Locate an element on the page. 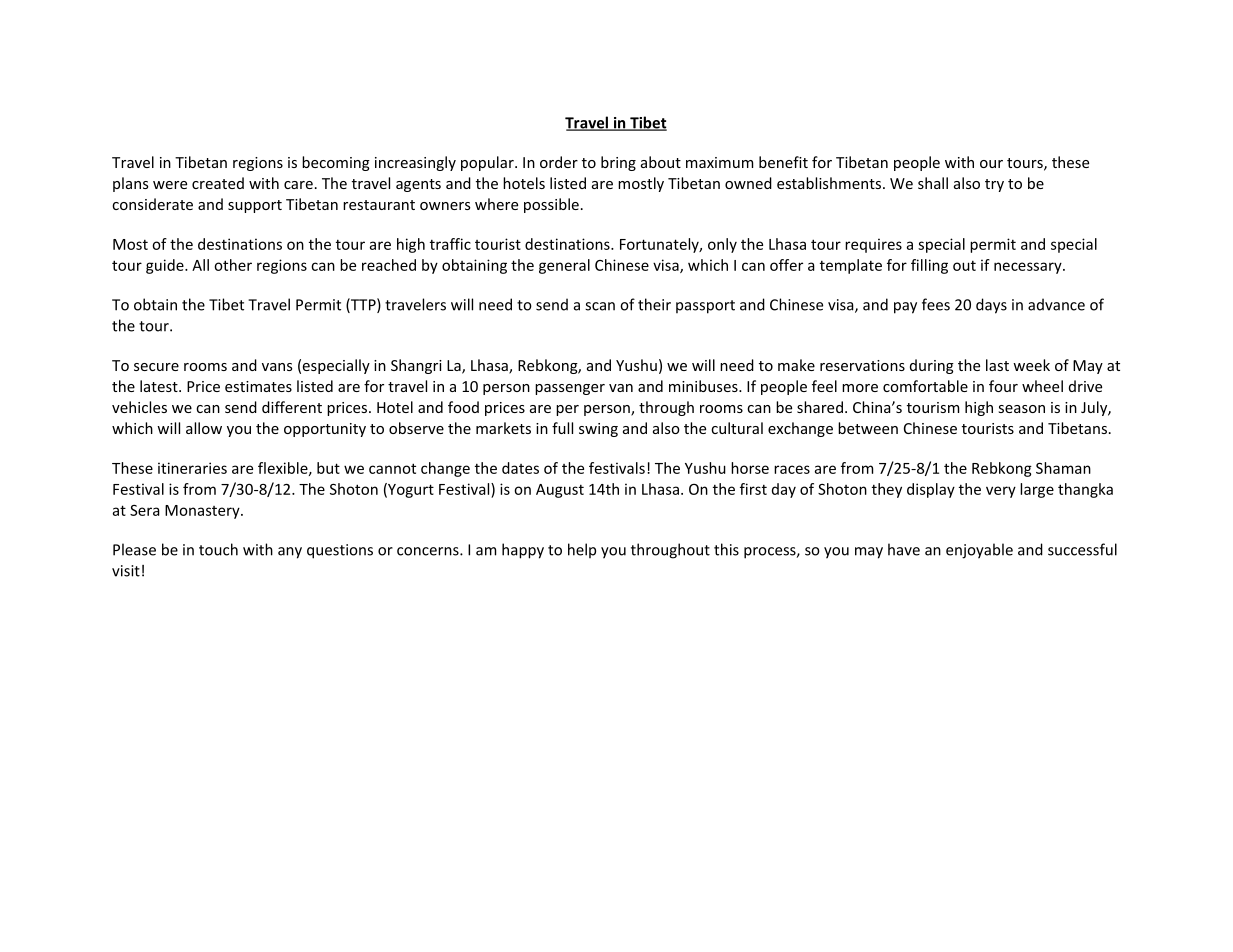 This page has width=1233, height=952. allow is located at coordinates (204, 428).
